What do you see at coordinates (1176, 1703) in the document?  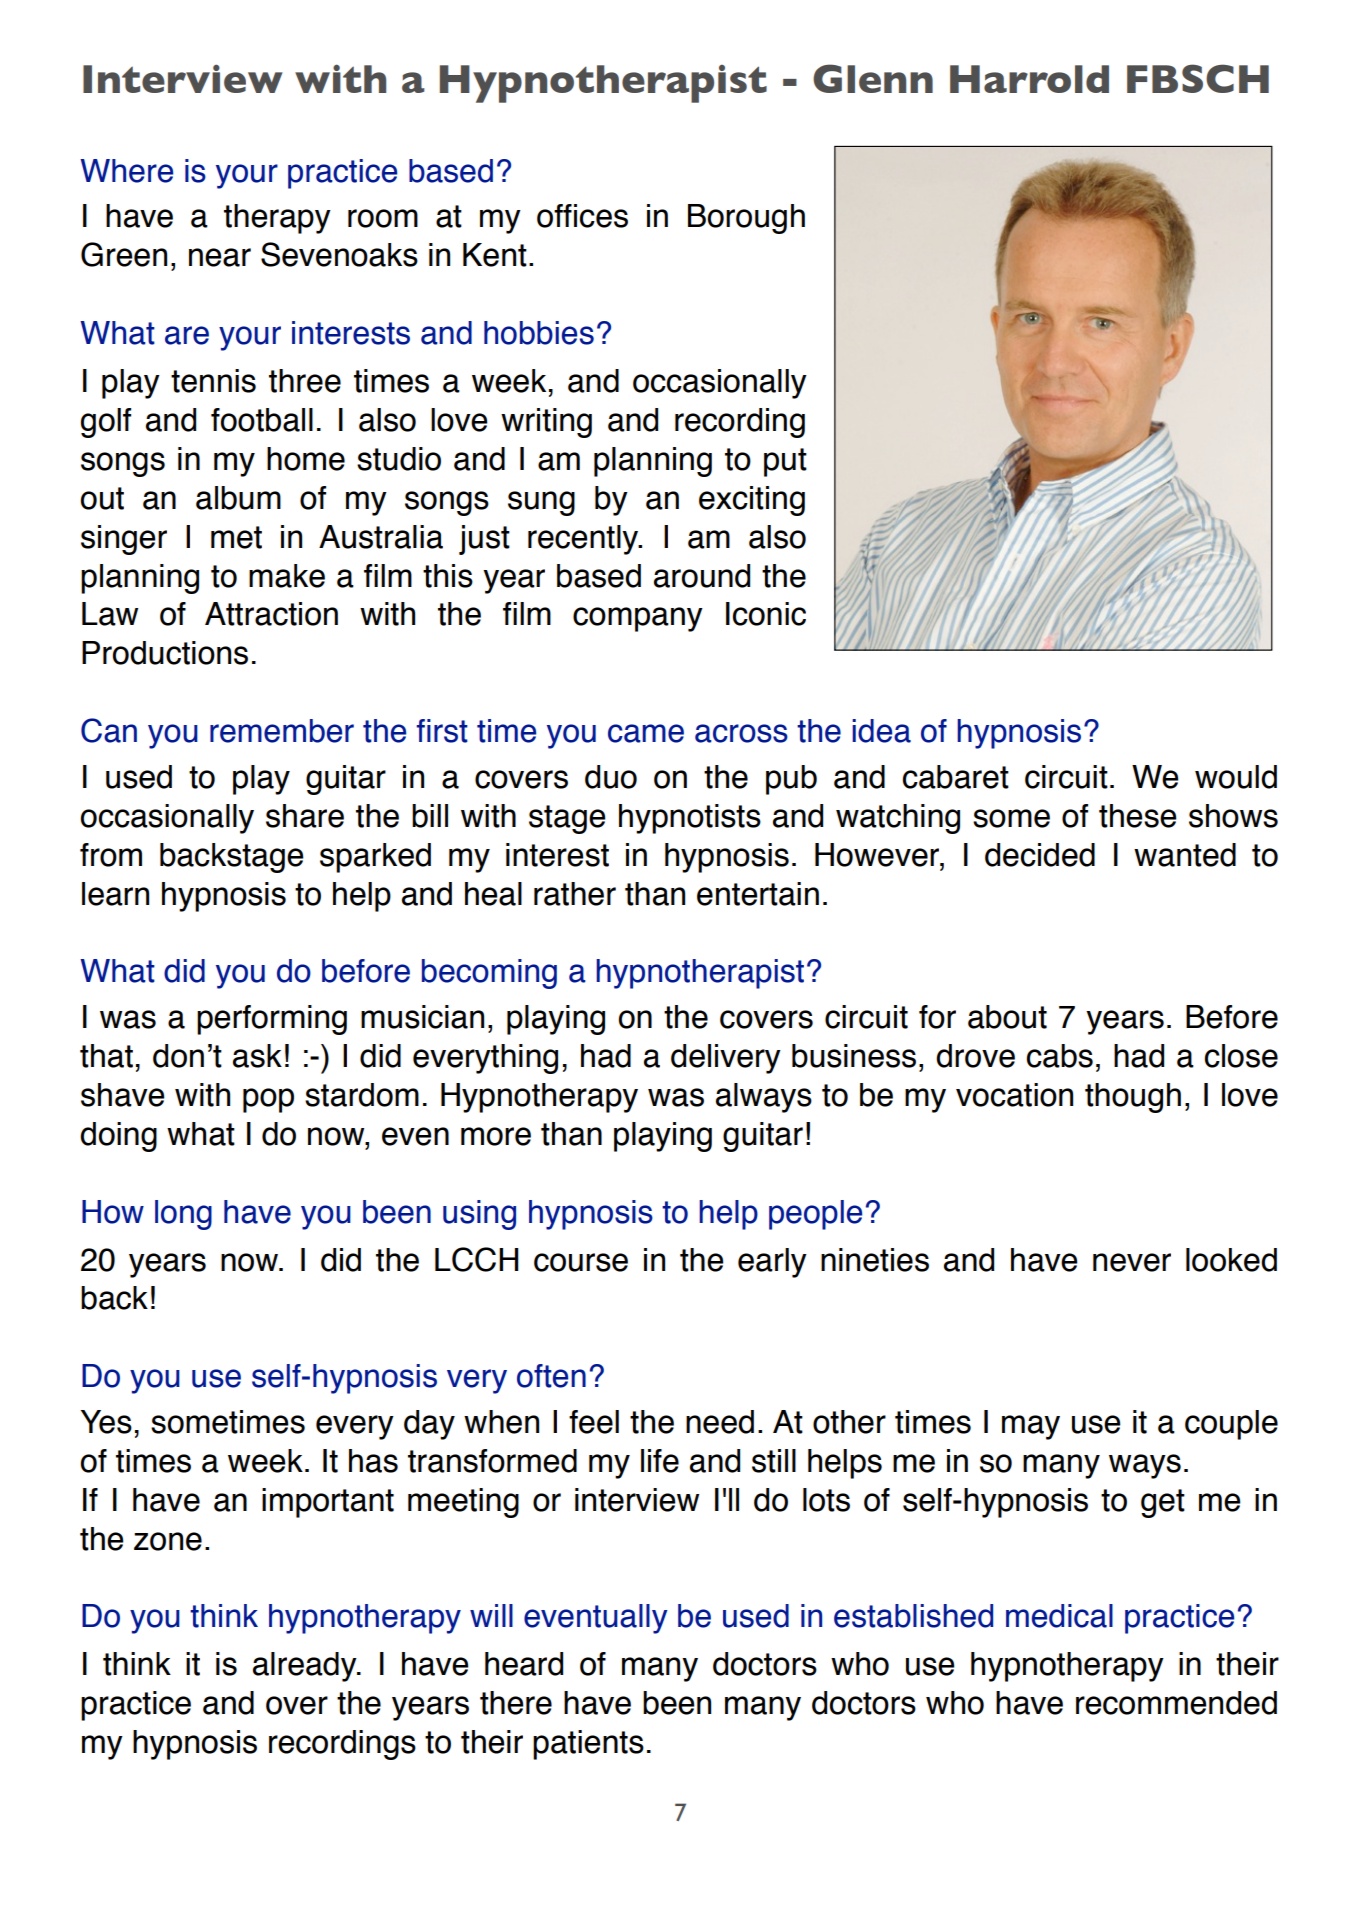 I see `recommended` at bounding box center [1176, 1703].
